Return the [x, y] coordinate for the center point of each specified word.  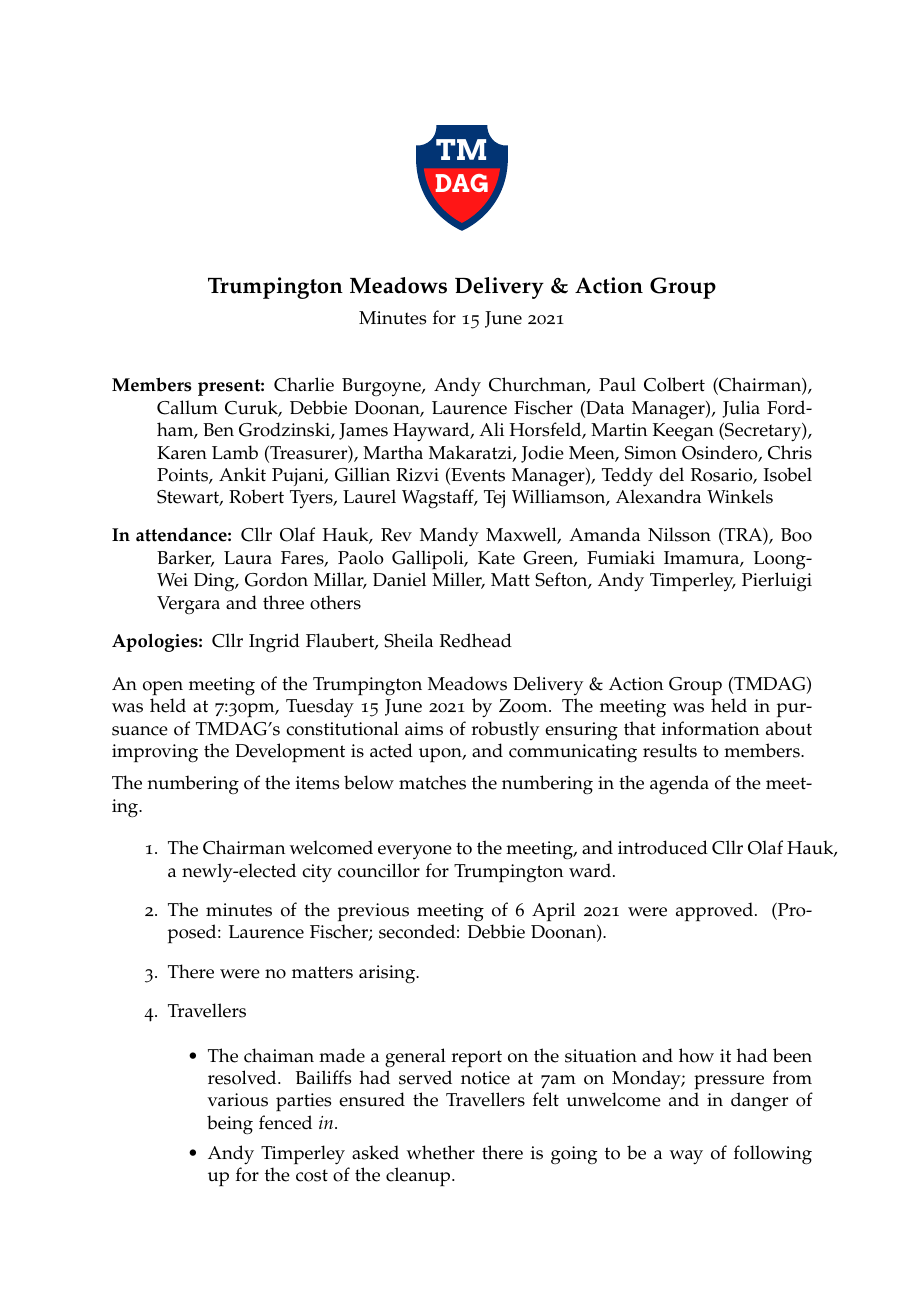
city [317, 873]
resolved [243, 1077]
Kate [496, 558]
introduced [663, 847]
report [477, 1059]
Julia [741, 409]
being [230, 1125]
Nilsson [679, 534]
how [696, 1055]
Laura [248, 557]
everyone [415, 852]
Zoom [524, 706]
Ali [491, 429]
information [710, 728]
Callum [187, 407]
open [163, 688]
